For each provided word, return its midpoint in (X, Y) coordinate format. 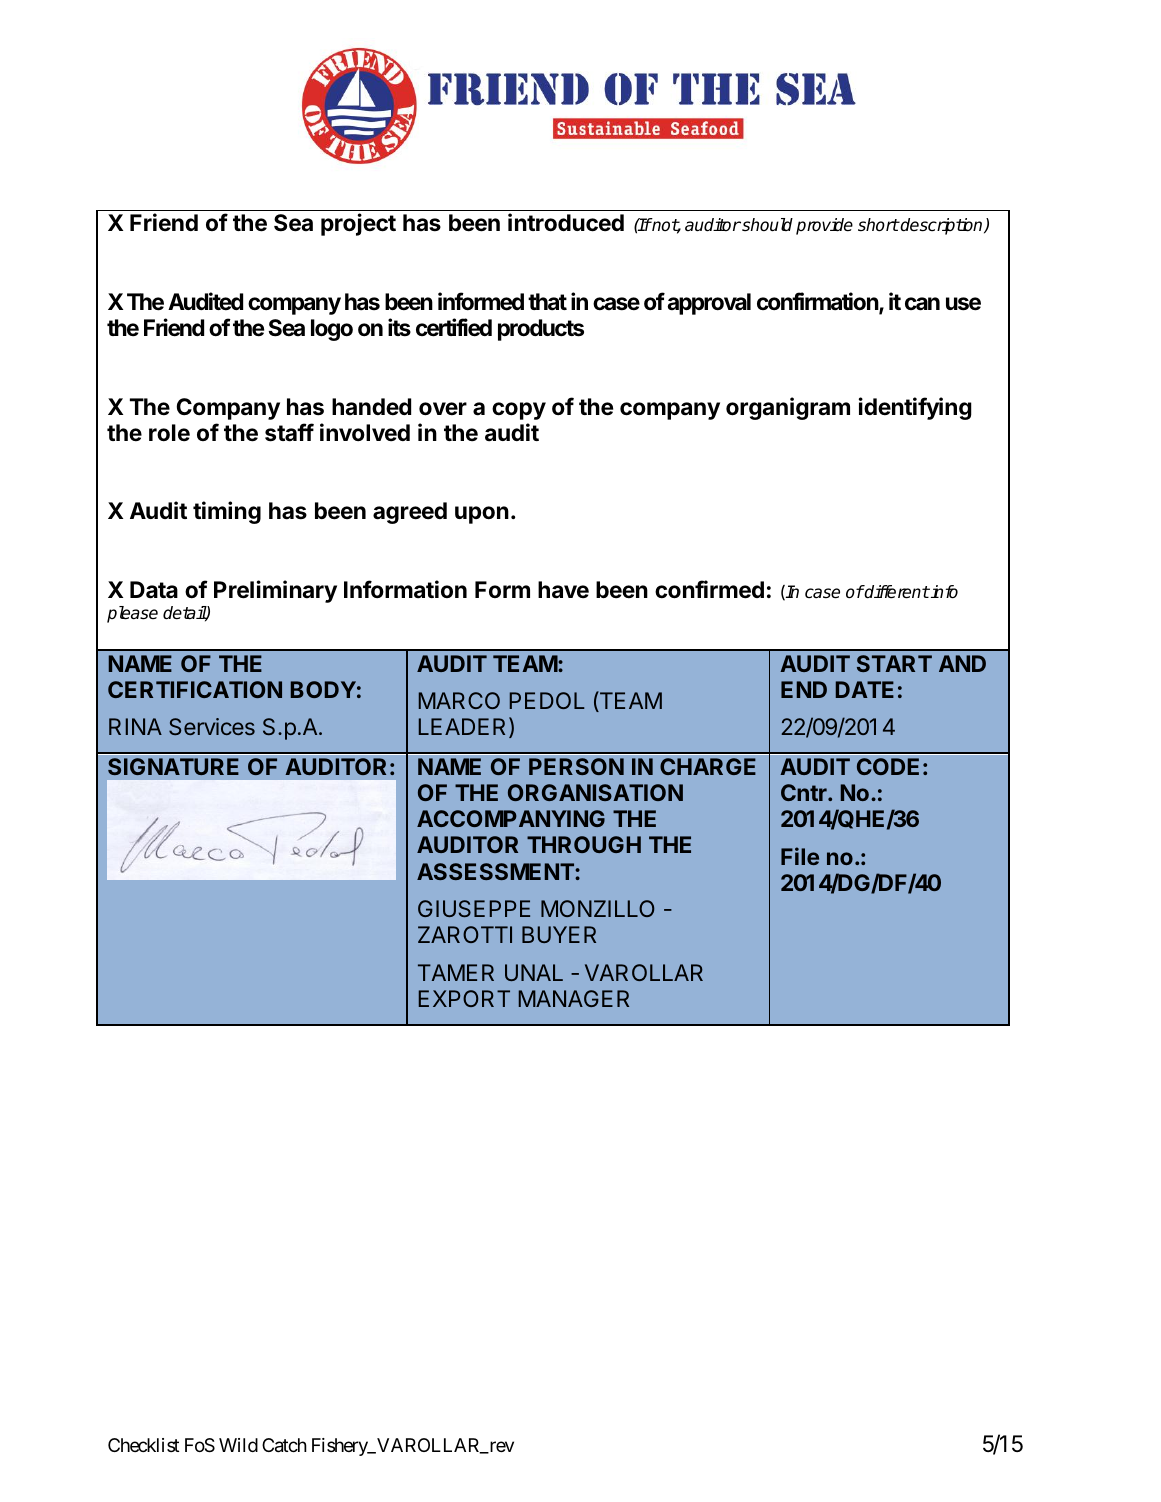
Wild (238, 1445)
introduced (566, 222)
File (800, 856)
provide (824, 226)
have (563, 590)
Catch (284, 1445)
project (358, 224)
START (894, 663)
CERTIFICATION (195, 689)
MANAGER (574, 998)
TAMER (456, 972)
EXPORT (464, 998)
